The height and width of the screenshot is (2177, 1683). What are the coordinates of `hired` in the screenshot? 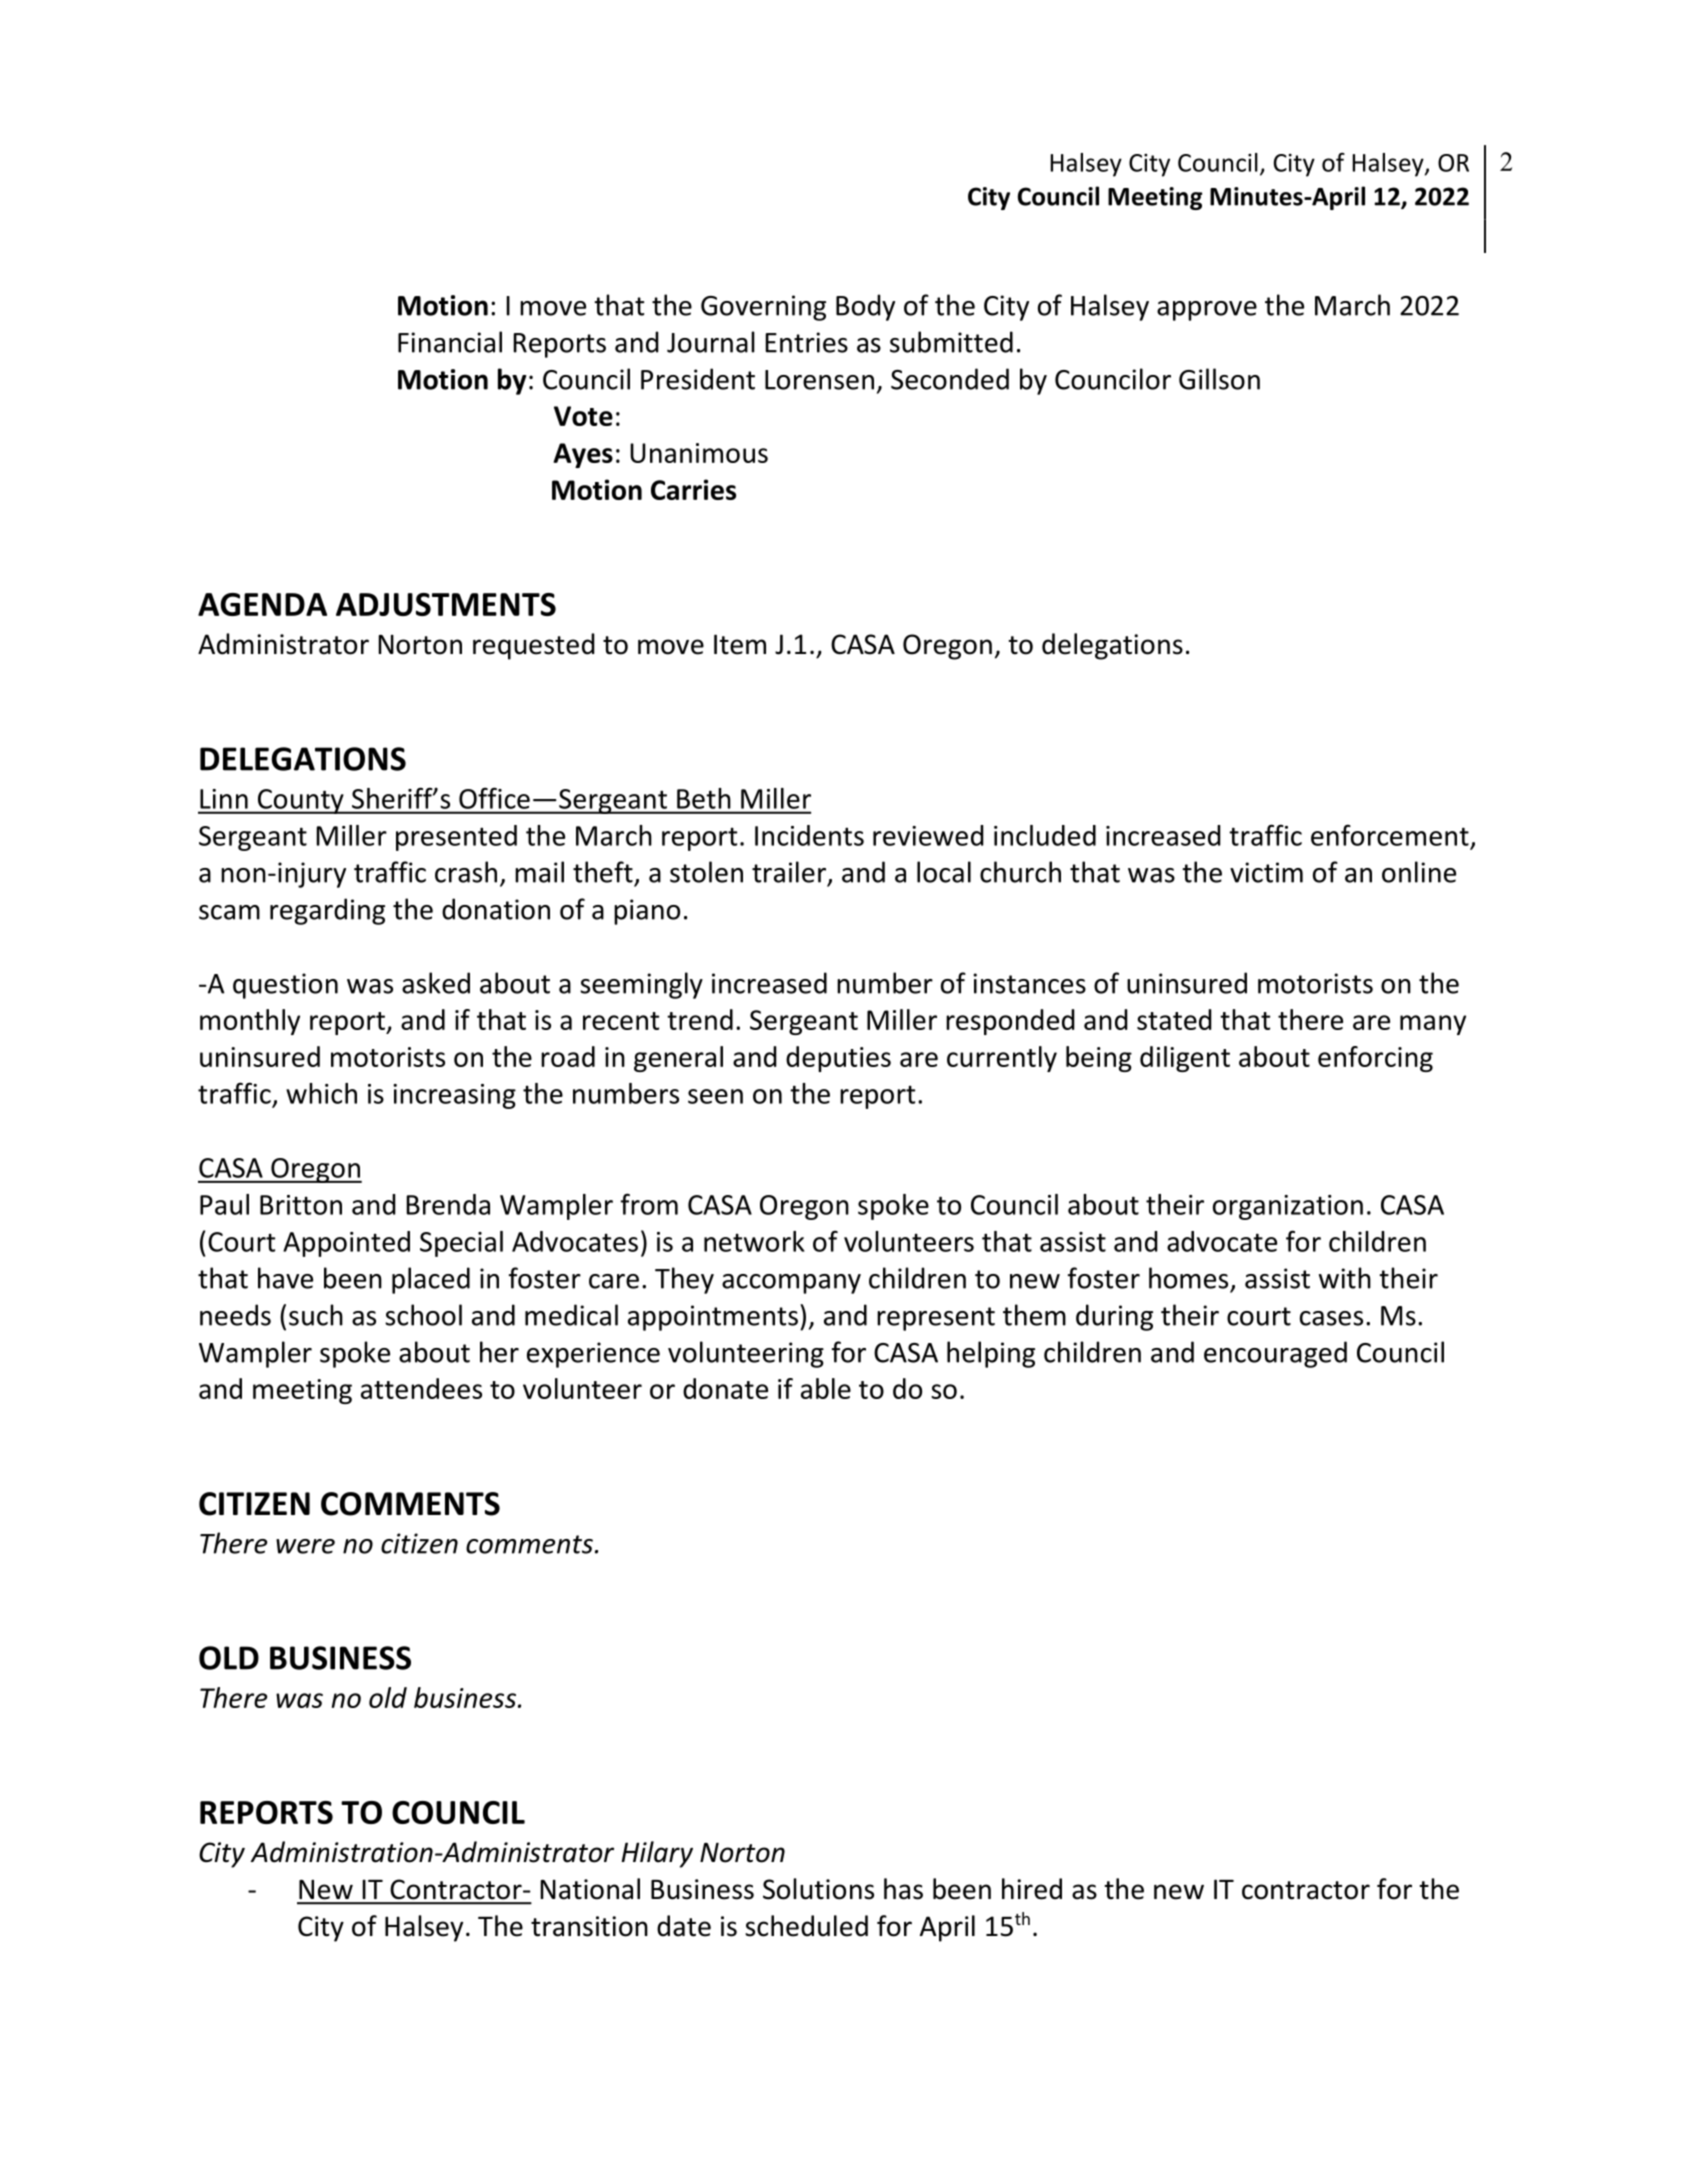 It's located at (1032, 1889).
